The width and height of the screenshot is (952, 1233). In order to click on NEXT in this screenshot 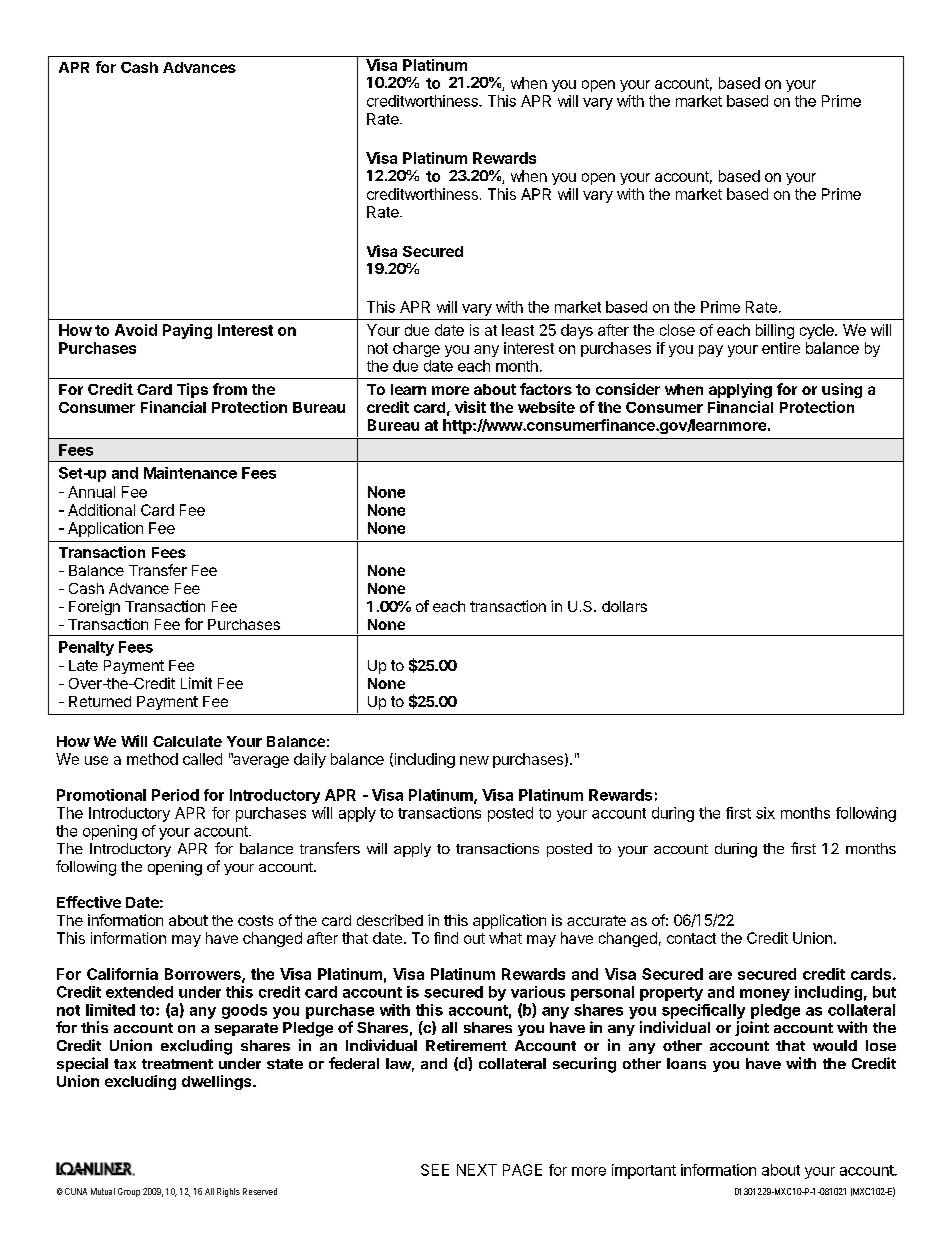, I will do `click(477, 1170)`.
